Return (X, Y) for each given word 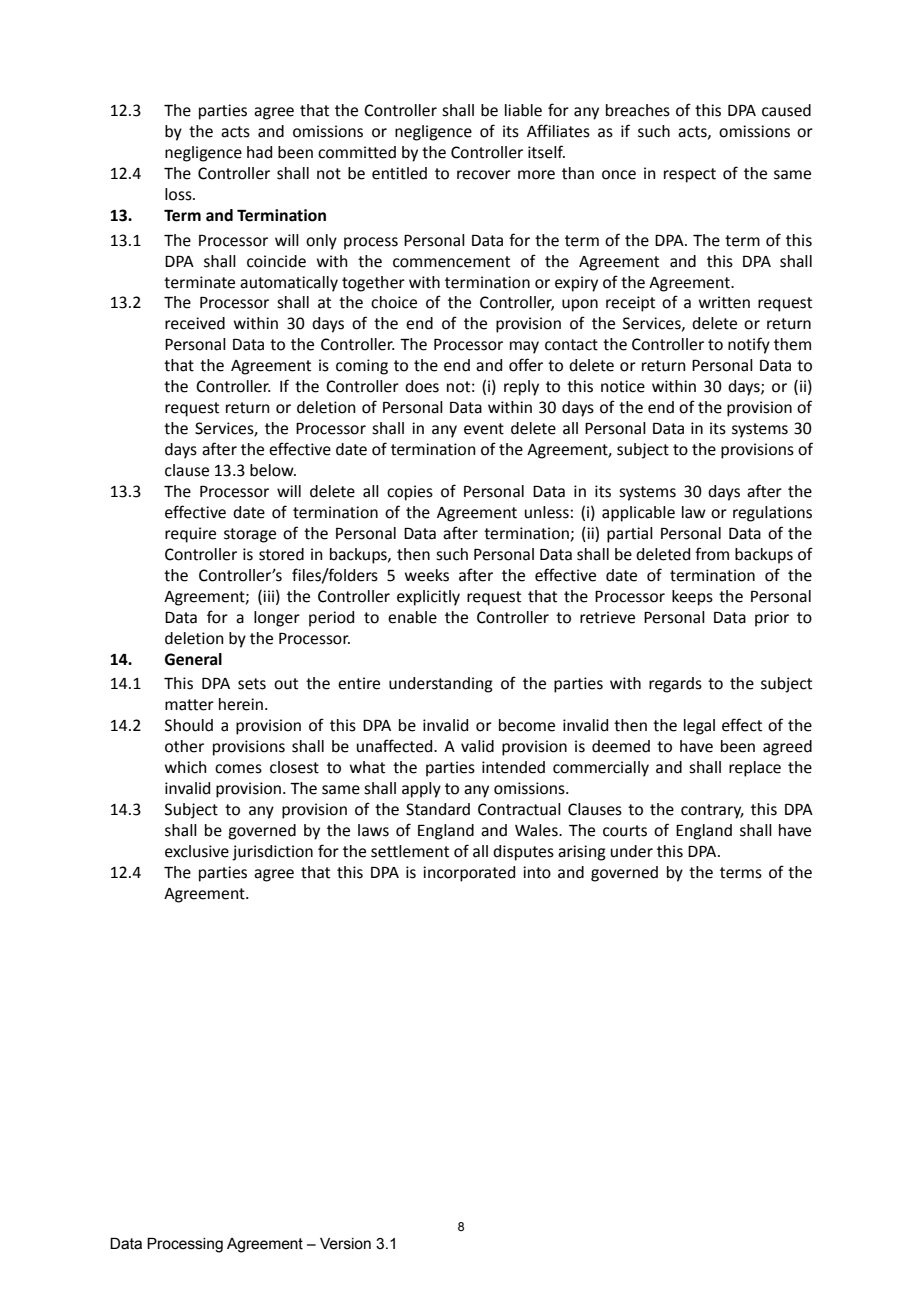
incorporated (469, 874)
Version (345, 1244)
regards (675, 685)
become (527, 725)
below (273, 470)
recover (484, 175)
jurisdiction (272, 853)
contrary (712, 811)
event (484, 429)
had (259, 152)
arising (582, 853)
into (537, 872)
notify (749, 345)
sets (252, 684)
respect (690, 175)
